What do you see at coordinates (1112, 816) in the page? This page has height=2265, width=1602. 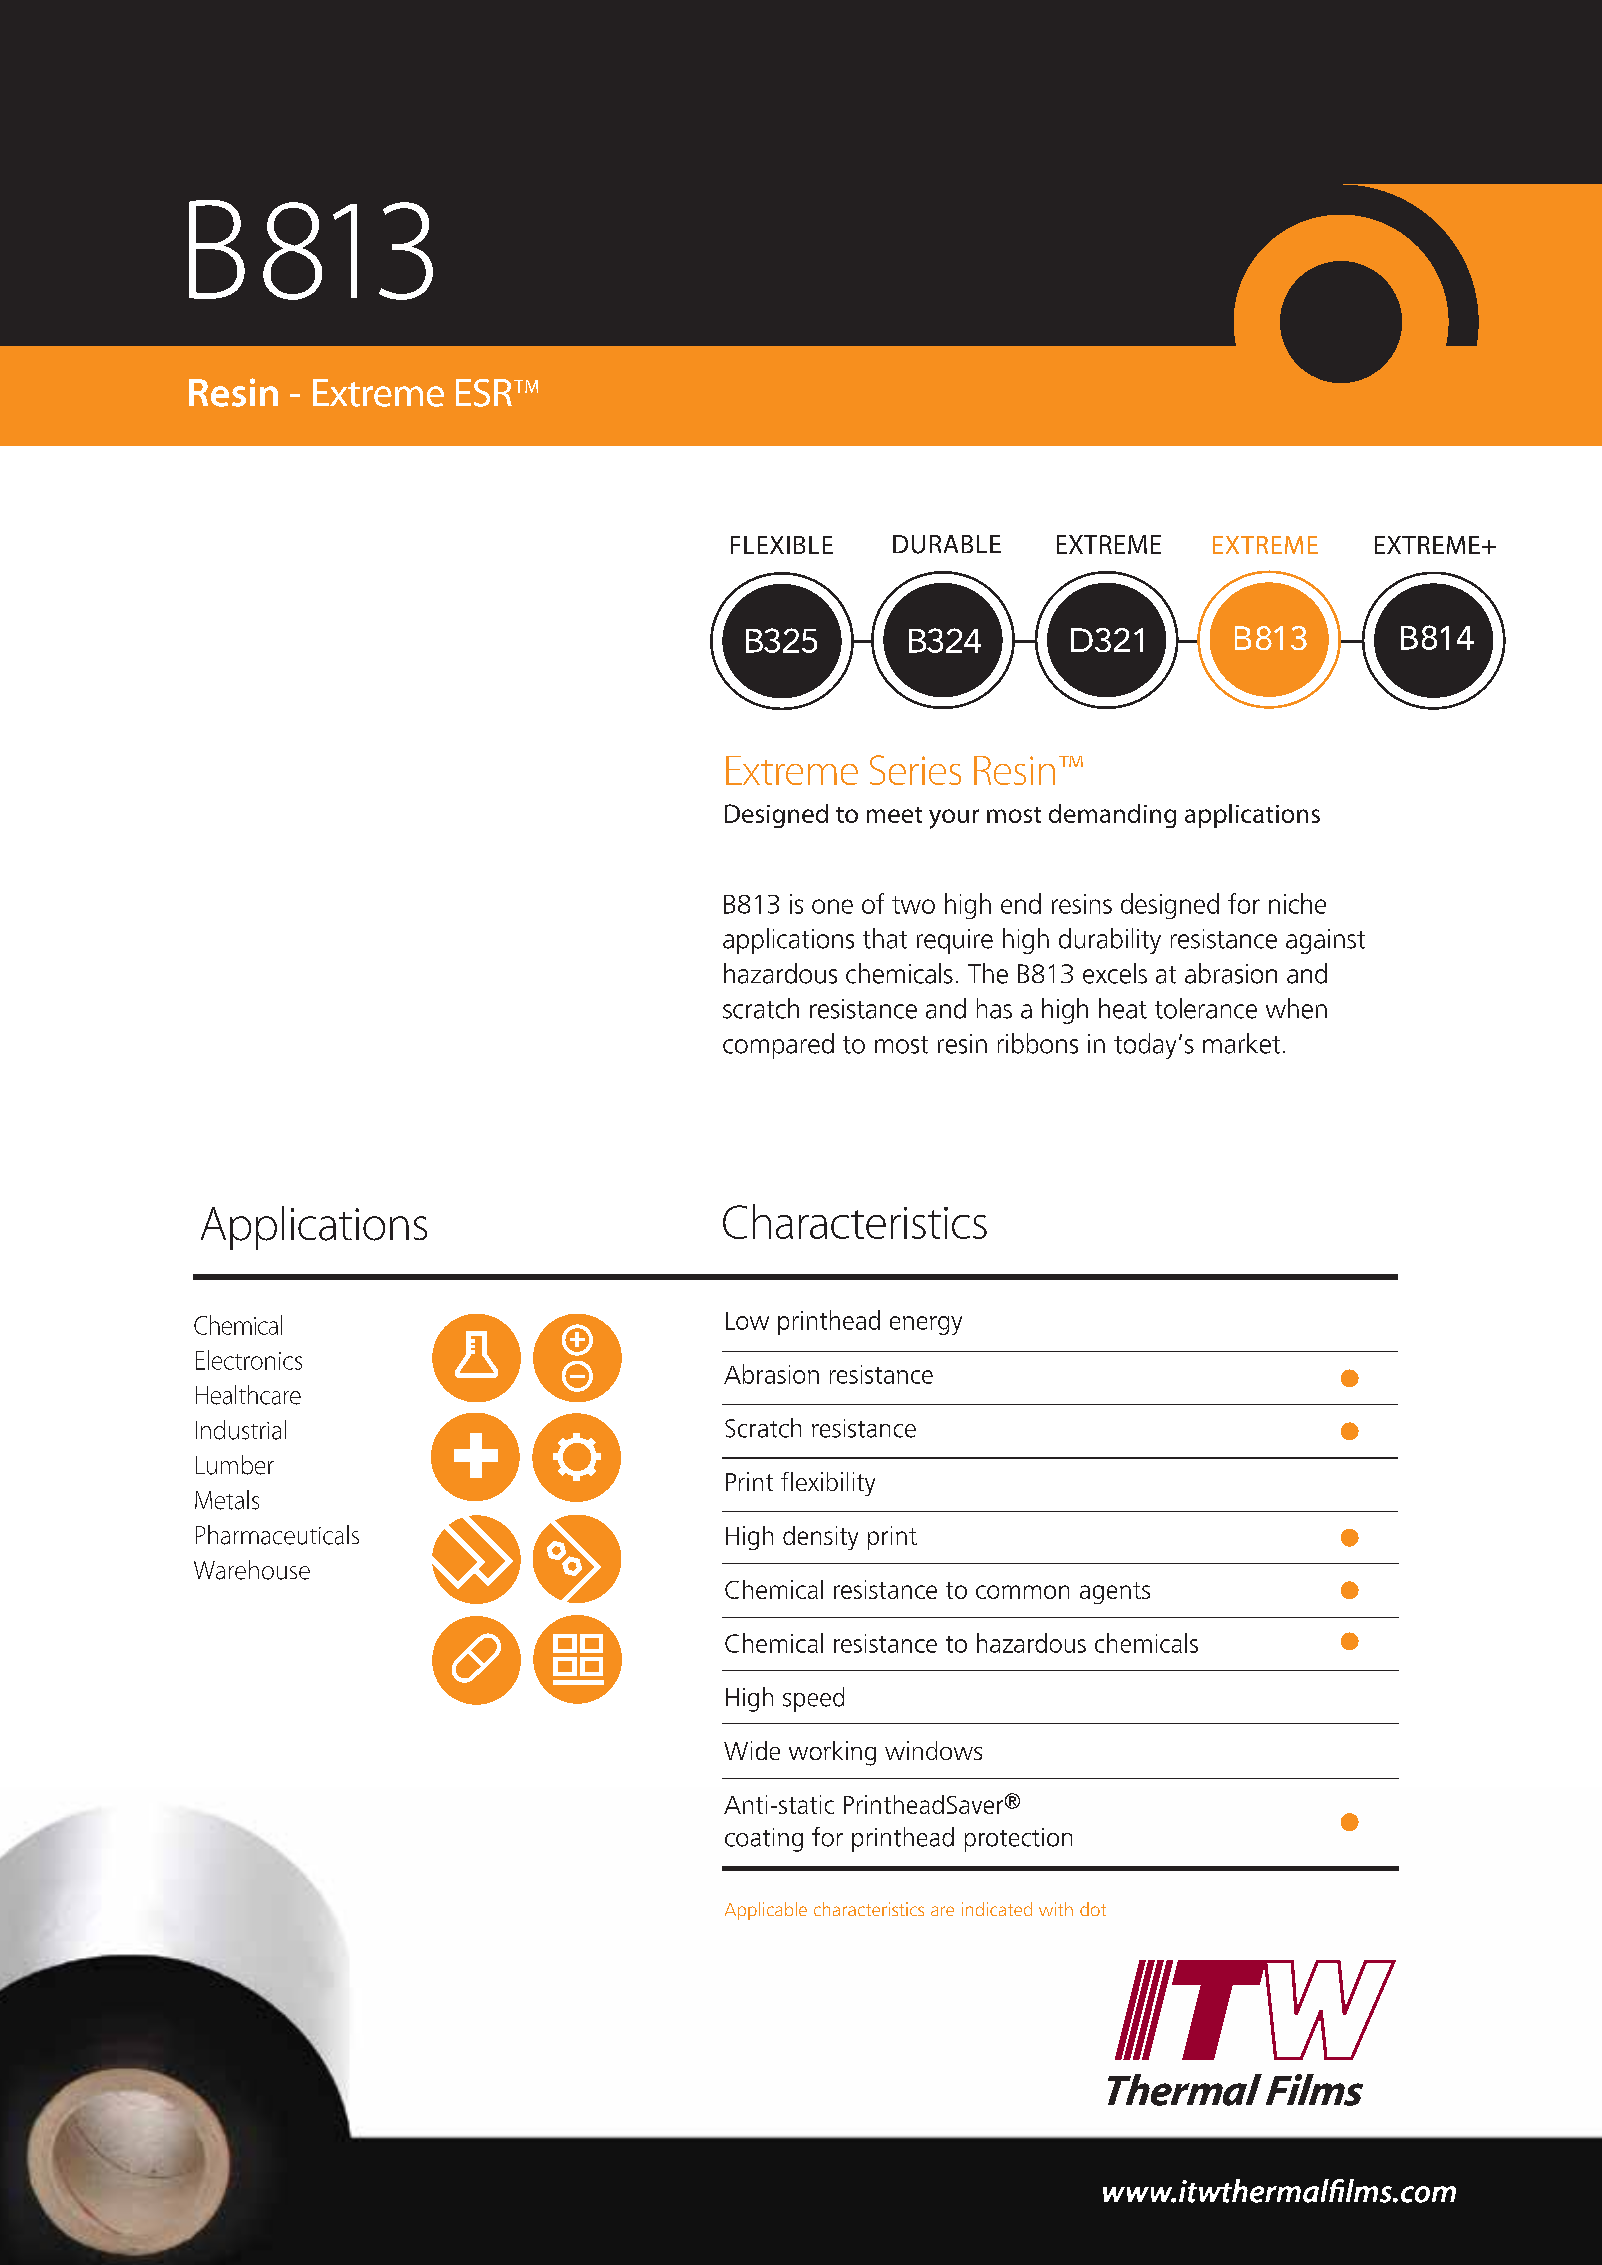 I see `demanding` at bounding box center [1112, 816].
